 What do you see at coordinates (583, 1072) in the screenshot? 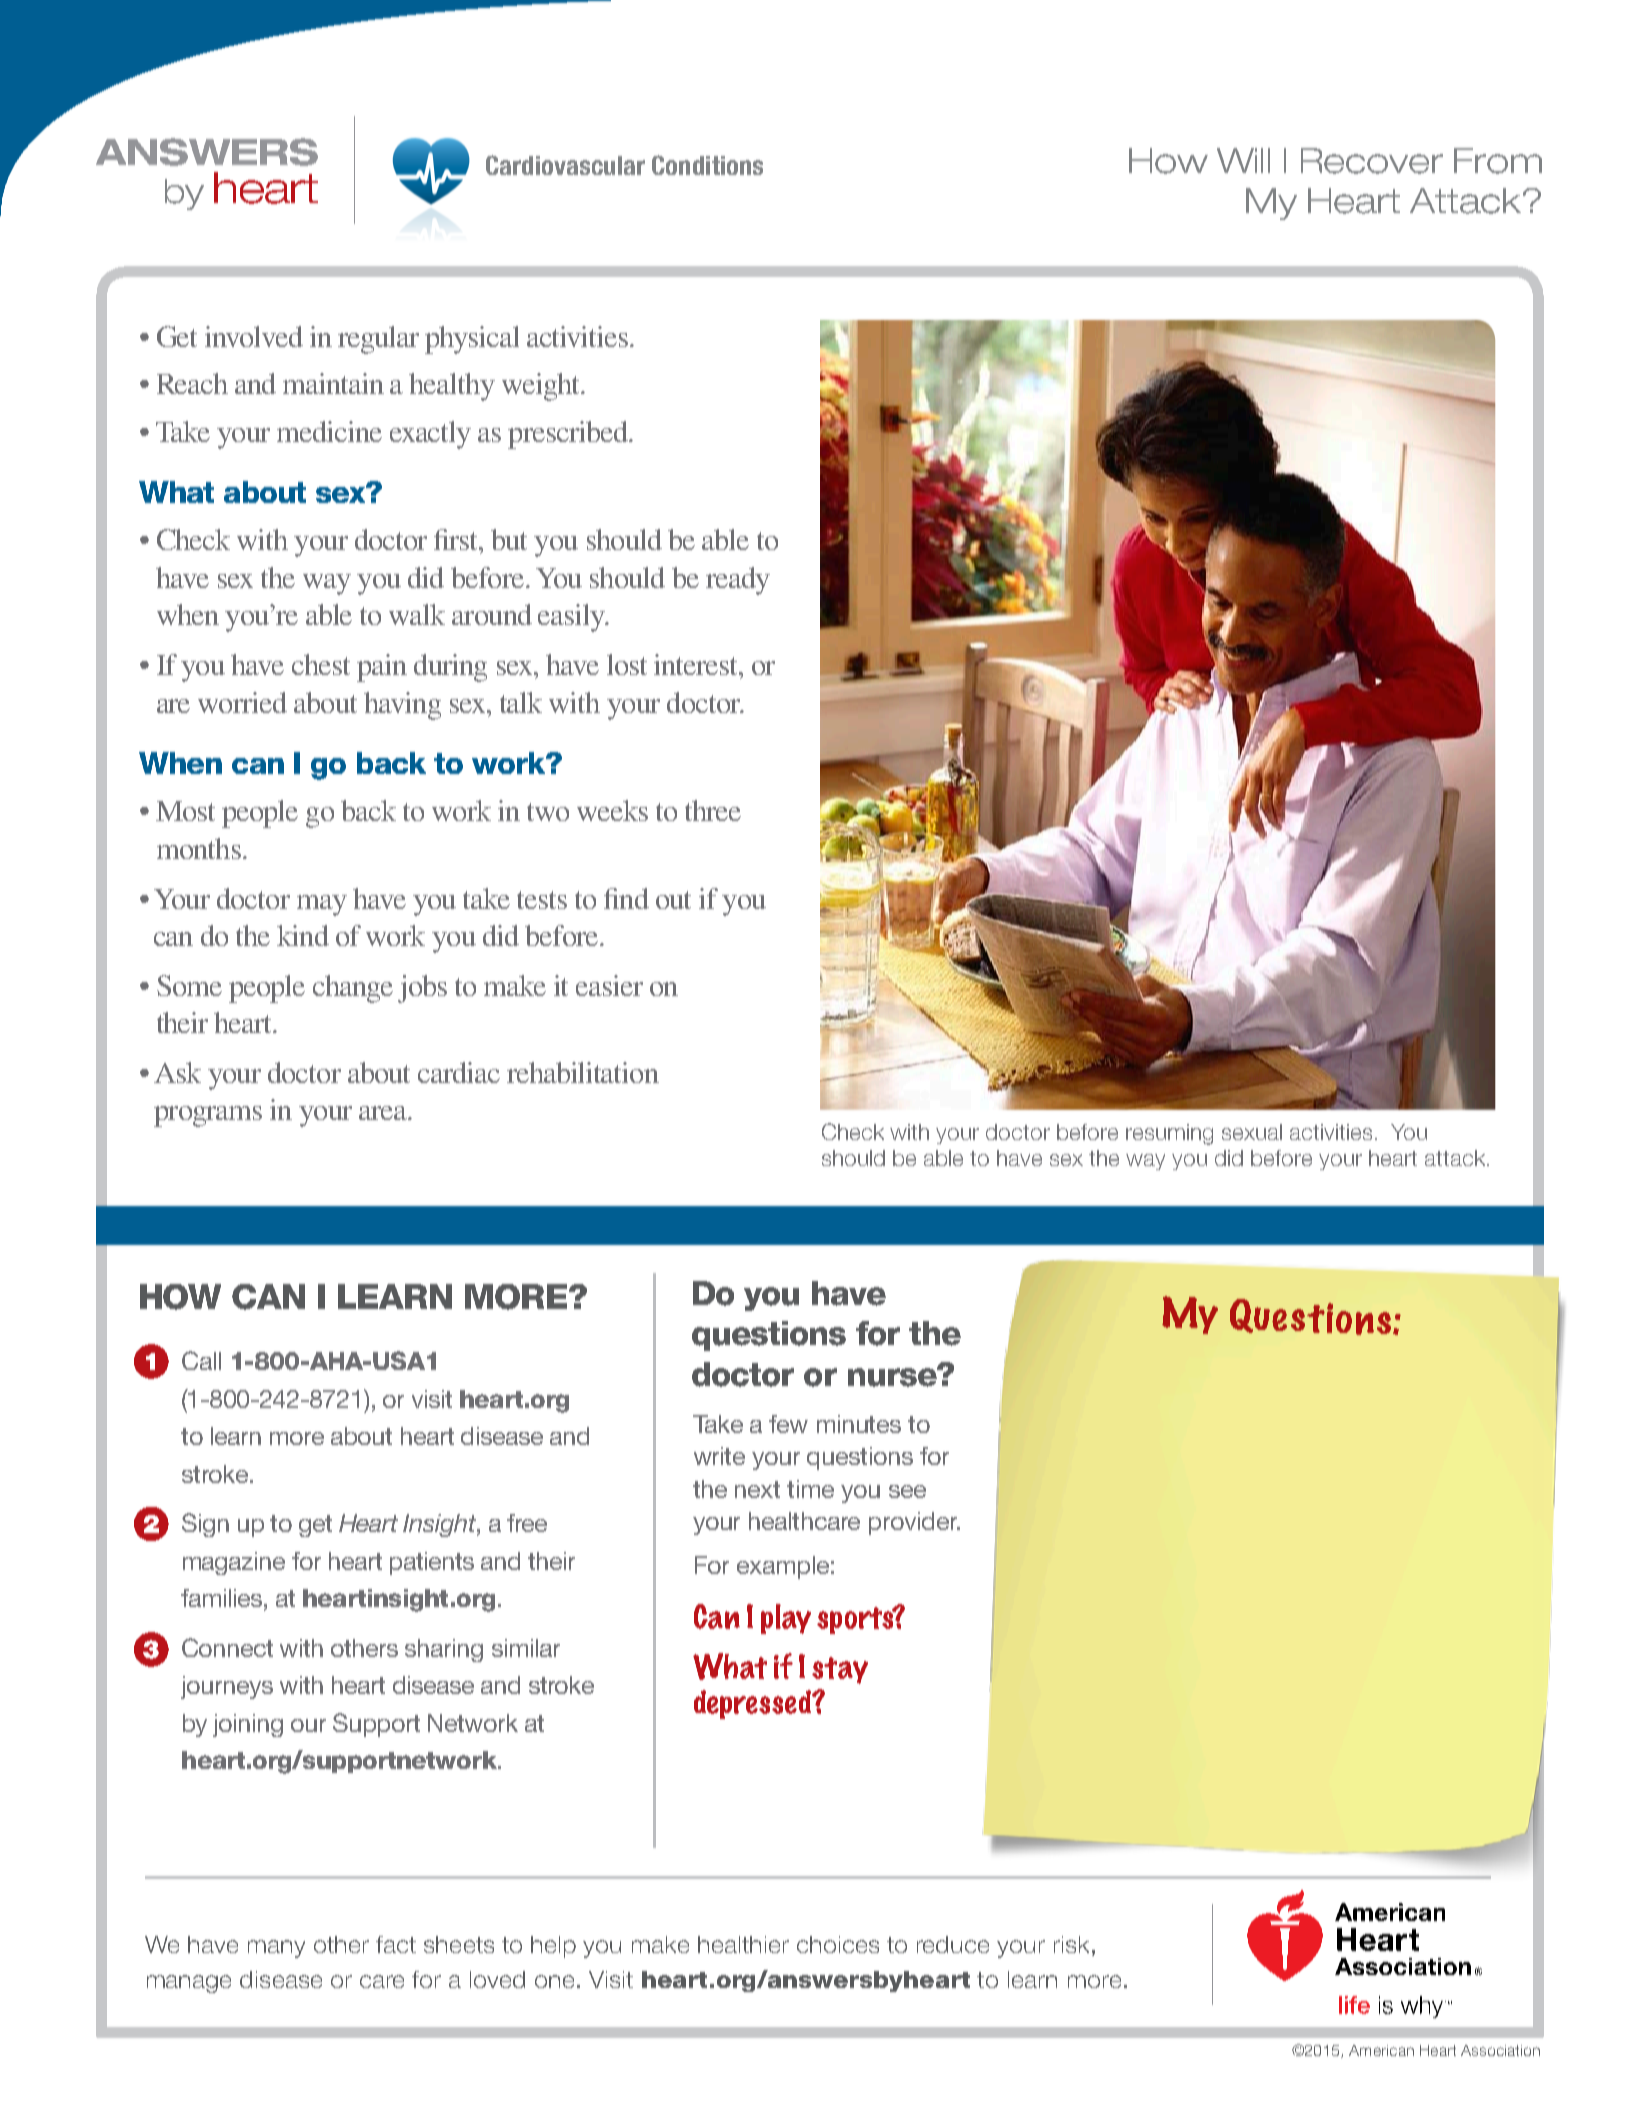
I see `rehabilitation` at bounding box center [583, 1072].
